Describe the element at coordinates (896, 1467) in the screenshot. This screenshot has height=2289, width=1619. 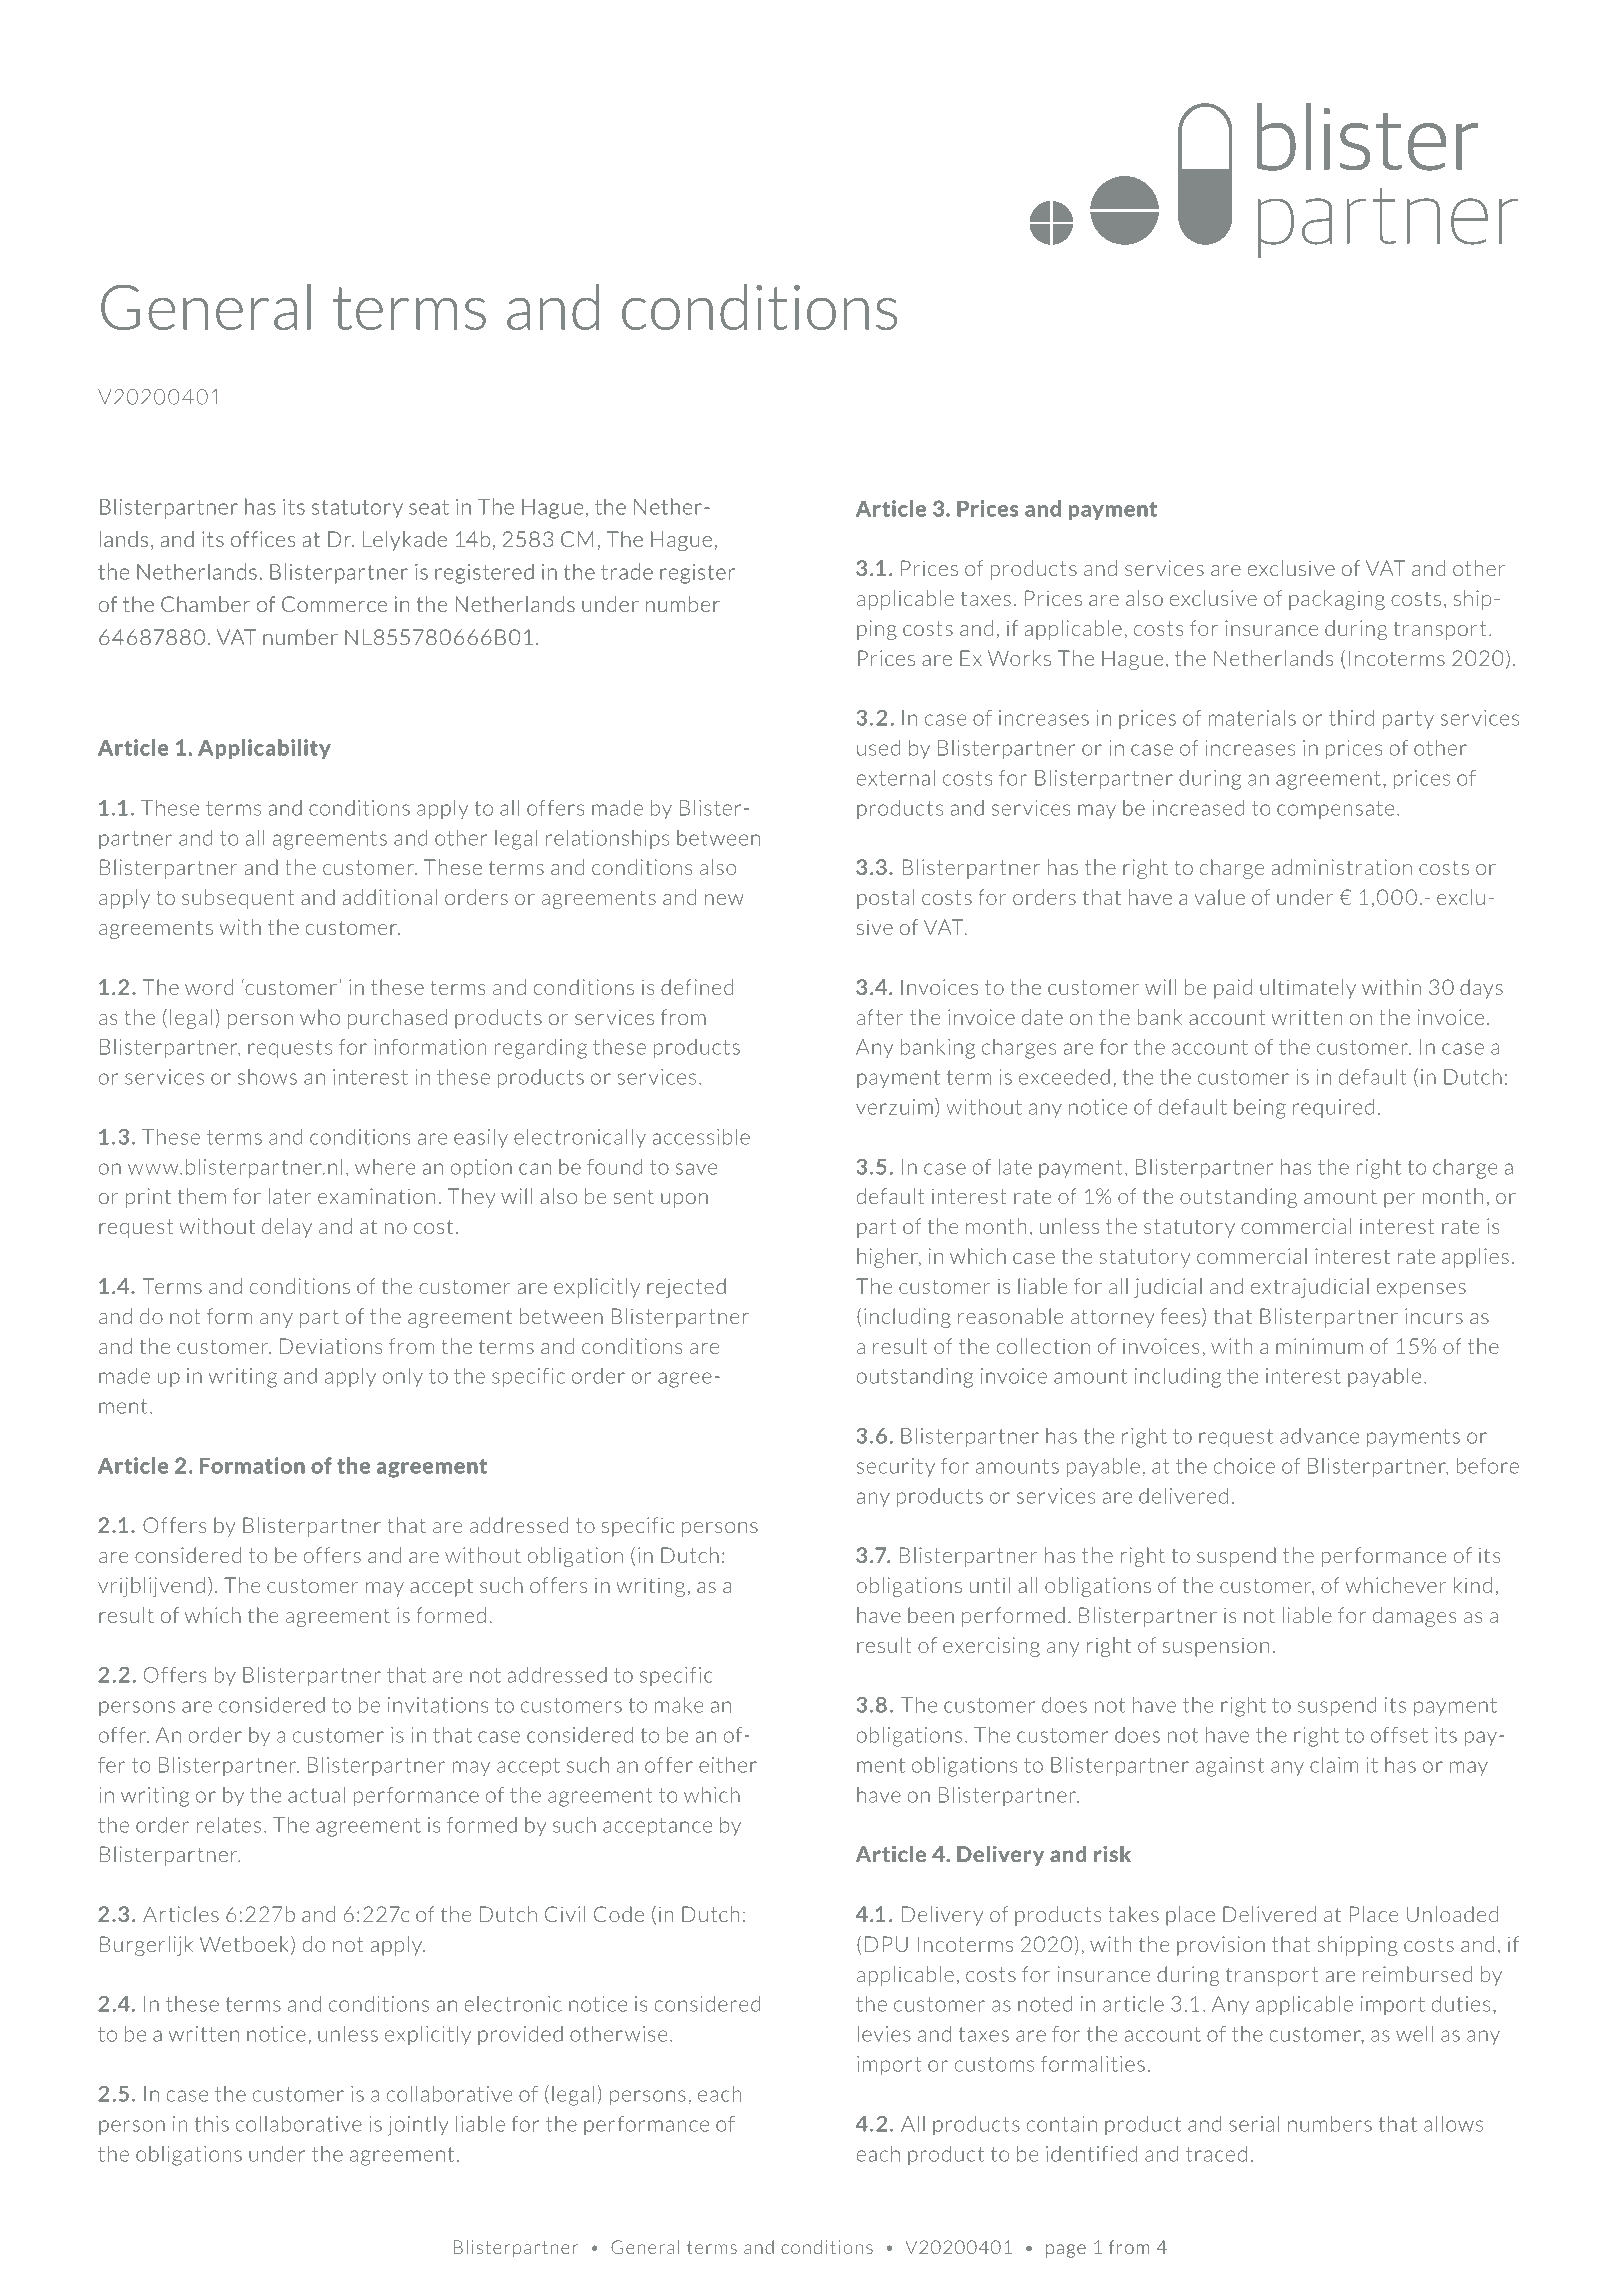
I see `security` at that location.
